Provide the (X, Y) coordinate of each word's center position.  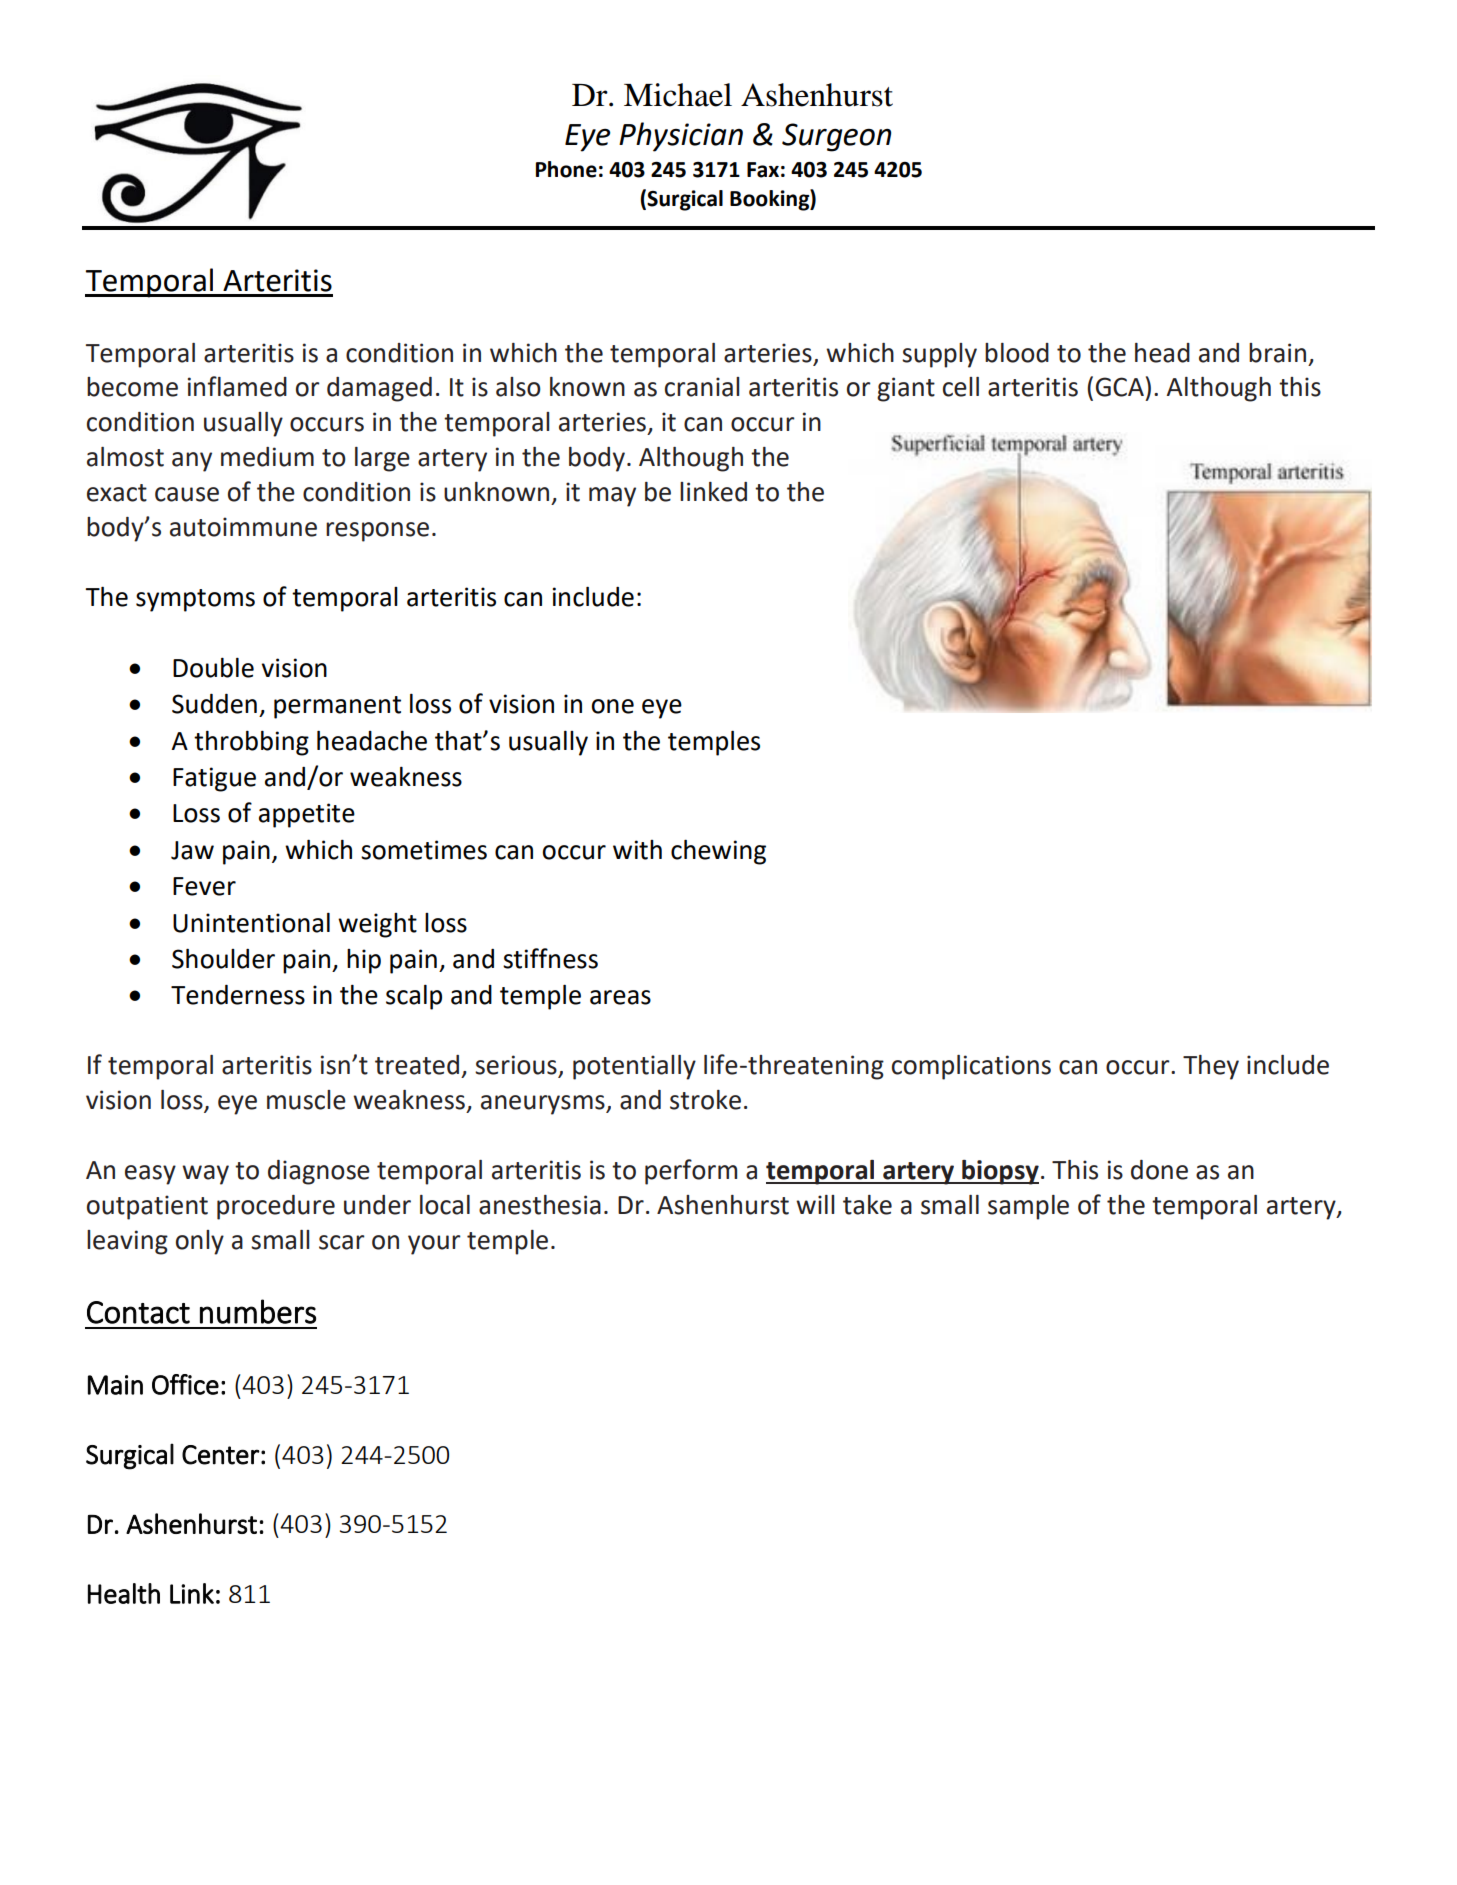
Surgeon (836, 137)
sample (1028, 1207)
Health (124, 1593)
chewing (718, 852)
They (1211, 1067)
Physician (681, 137)
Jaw (192, 850)
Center (221, 1455)
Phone (566, 169)
